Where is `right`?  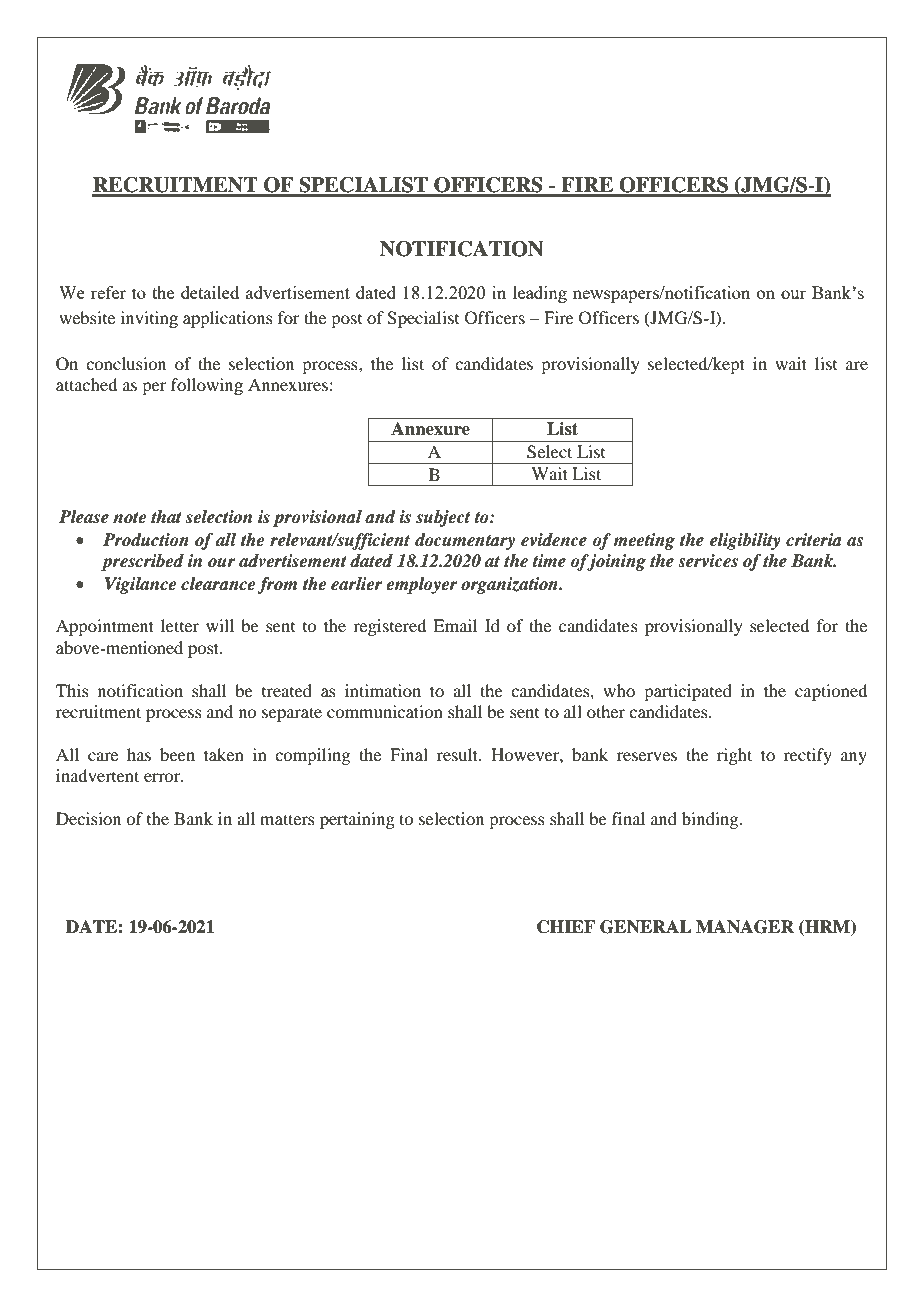 right is located at coordinates (734, 756).
